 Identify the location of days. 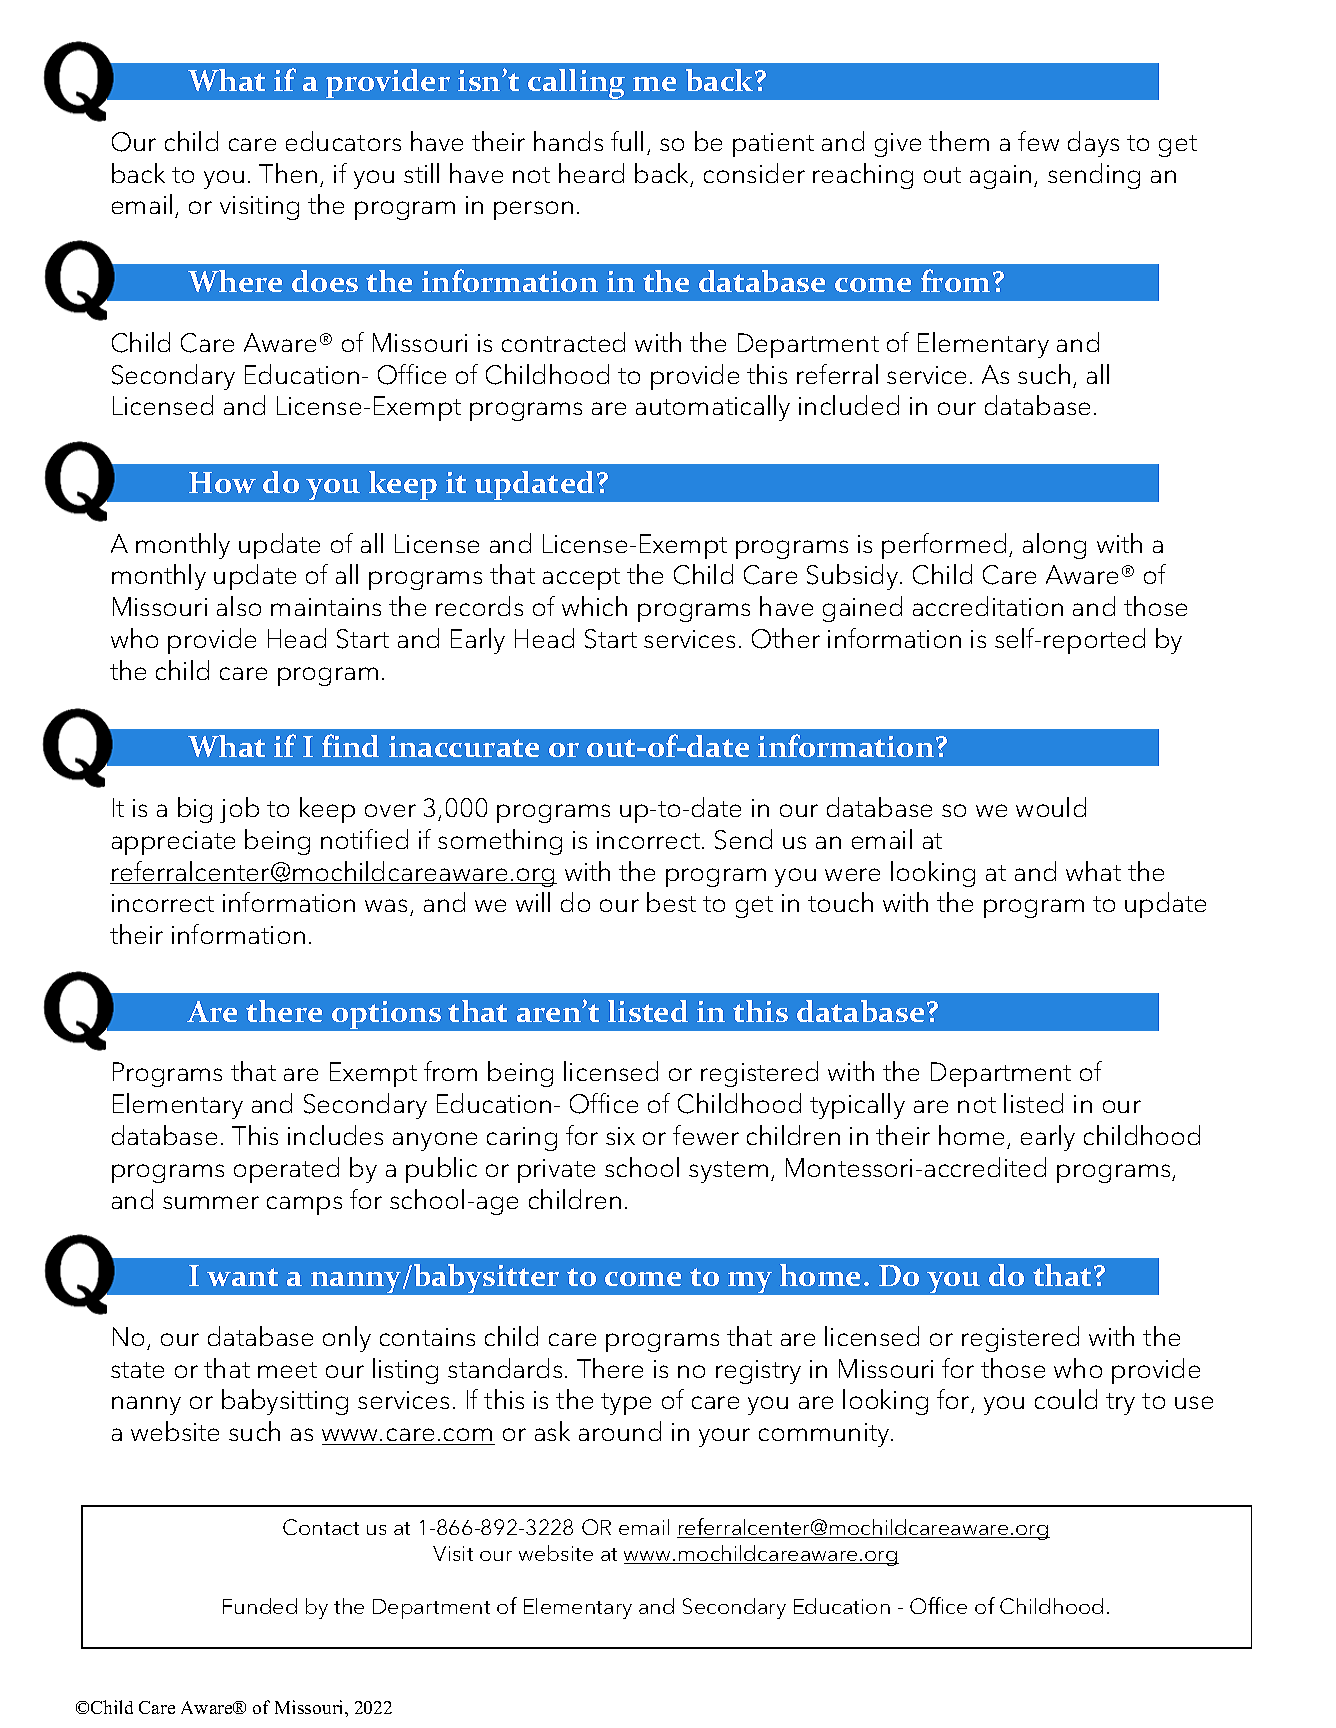
(1093, 144).
